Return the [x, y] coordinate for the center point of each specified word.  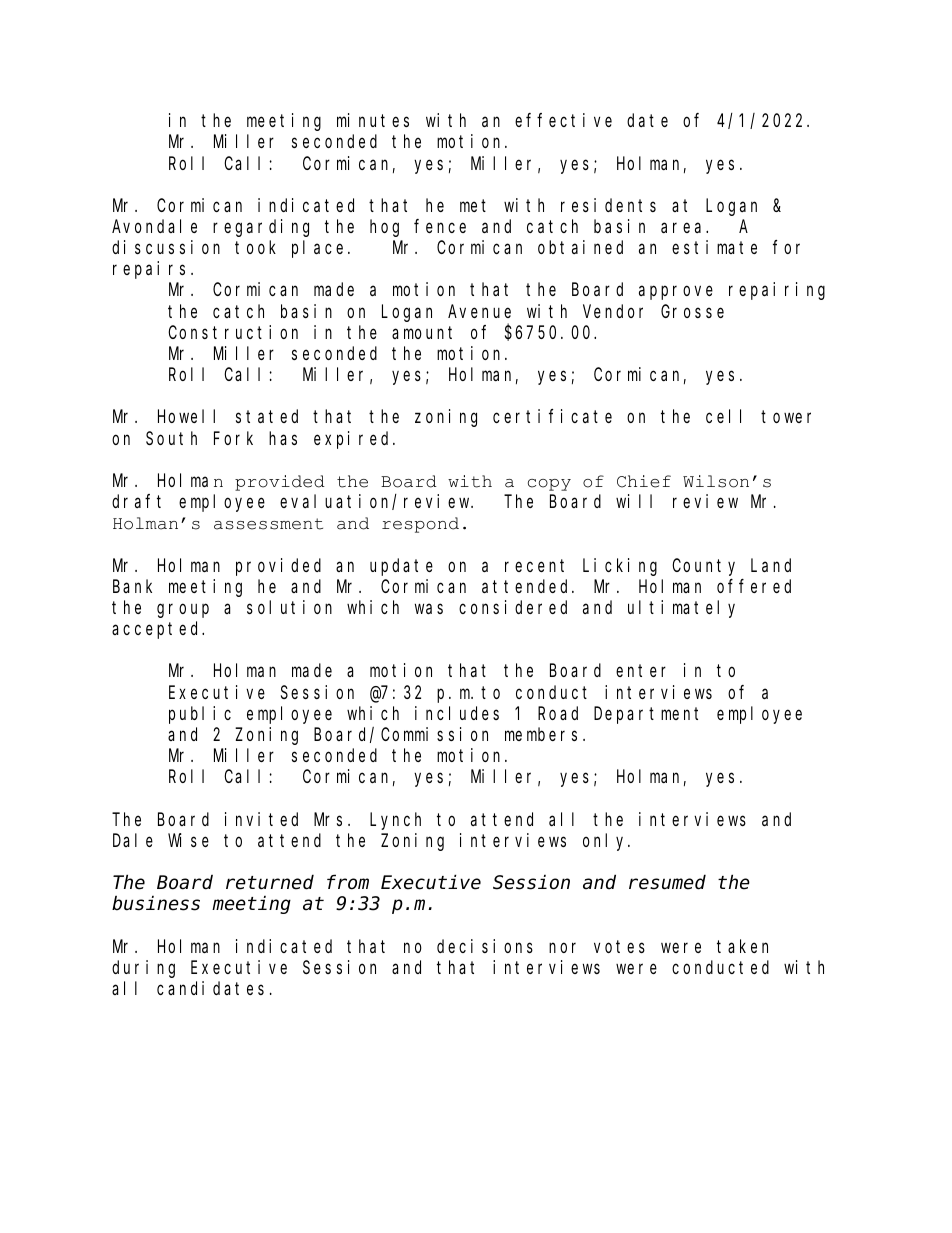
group [183, 611]
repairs [149, 270]
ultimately [681, 609]
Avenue [479, 311]
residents [608, 205]
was [429, 609]
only [606, 842]
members [541, 734]
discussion [166, 247]
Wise [188, 840]
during [143, 969]
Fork [233, 438]
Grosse [692, 311]
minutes [373, 120]
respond [420, 525]
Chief [644, 481]
